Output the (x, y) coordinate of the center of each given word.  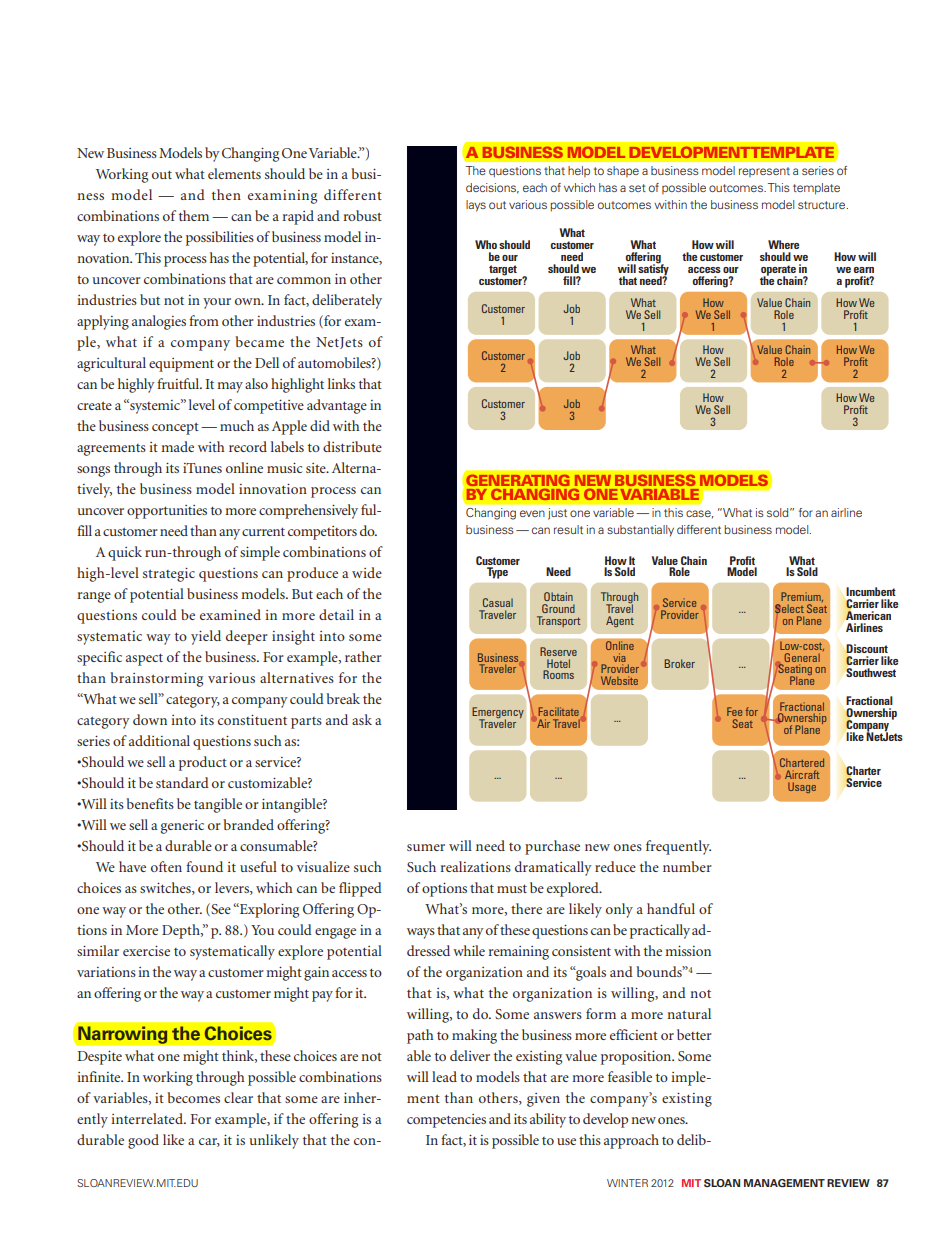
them (194, 215)
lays (476, 206)
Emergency (498, 714)
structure (823, 205)
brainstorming (156, 679)
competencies (446, 1121)
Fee (734, 711)
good (143, 1141)
